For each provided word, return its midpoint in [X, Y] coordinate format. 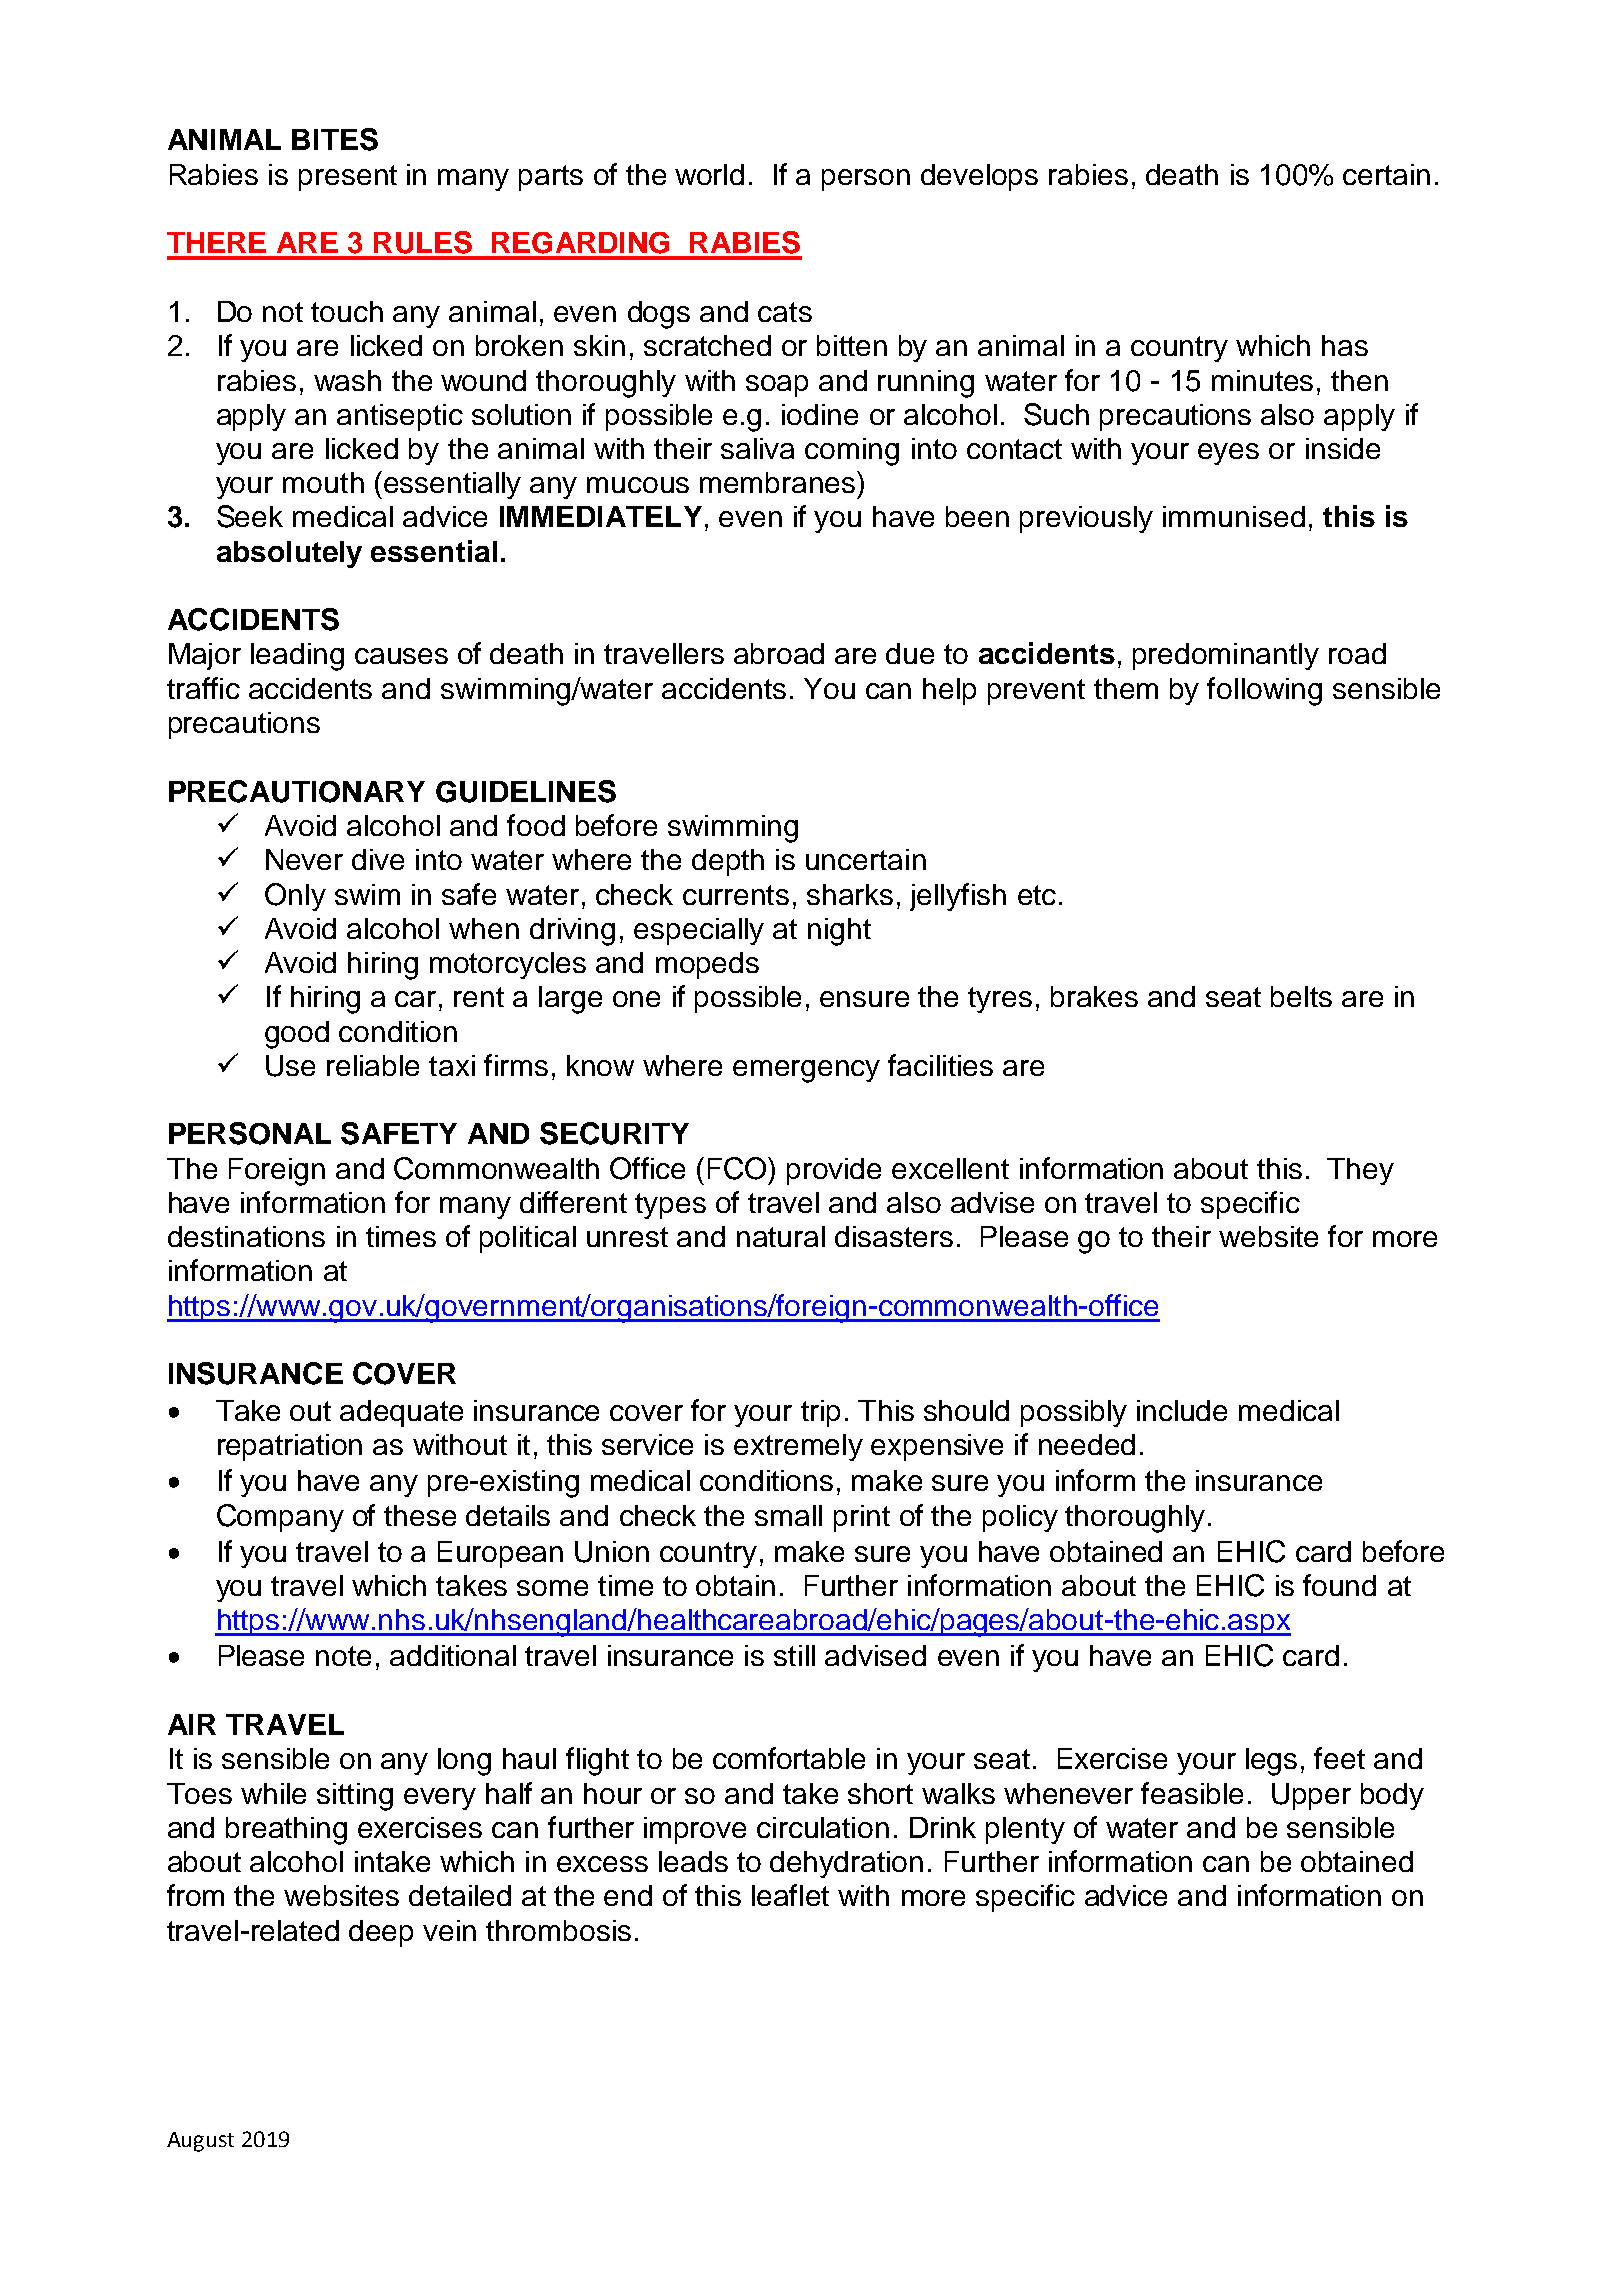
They [1360, 1171]
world [709, 174]
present [348, 178]
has [1345, 345]
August [200, 2142]
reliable [373, 1065]
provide [834, 1171]
